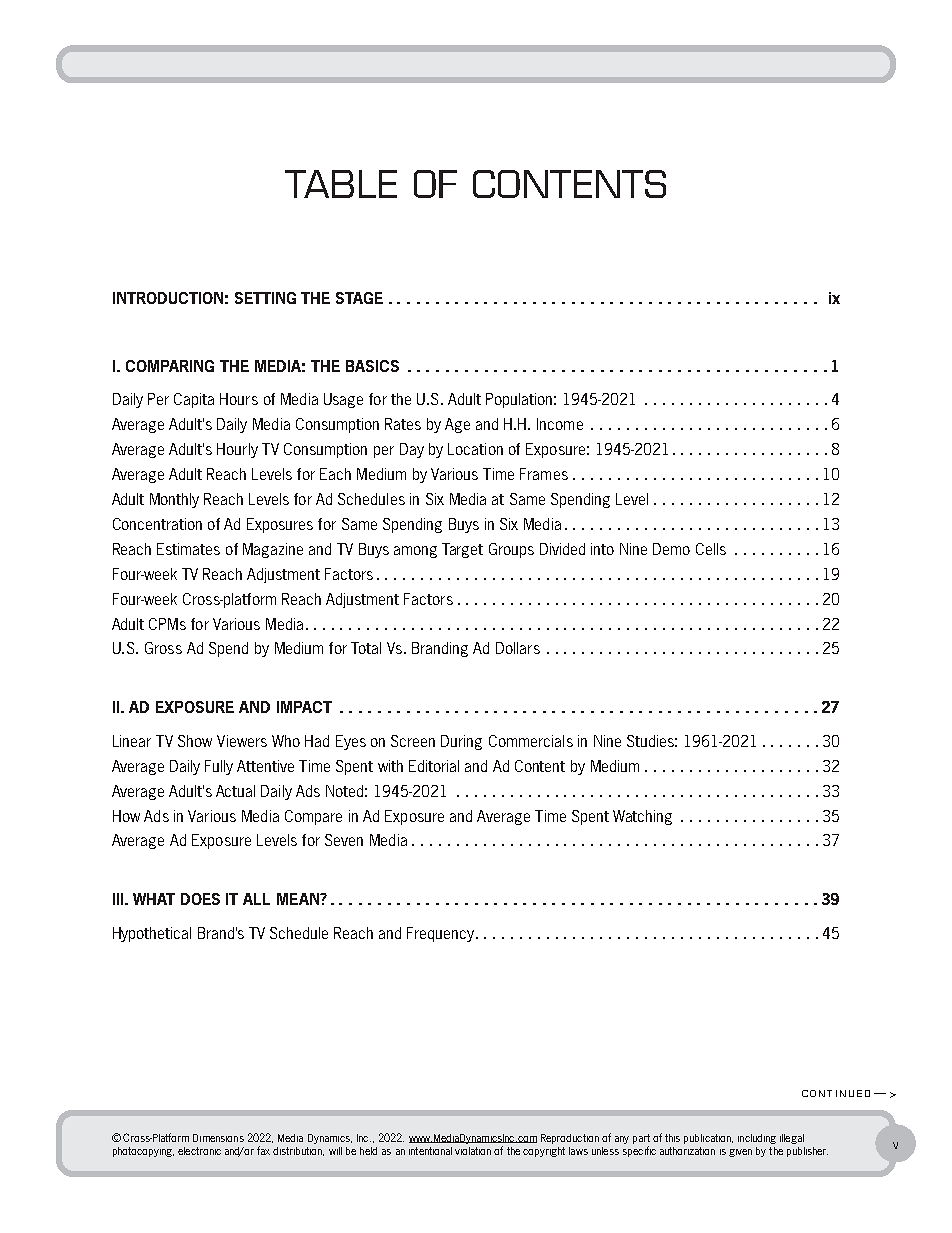 The image size is (952, 1233). I want to click on Hourly, so click(237, 450).
